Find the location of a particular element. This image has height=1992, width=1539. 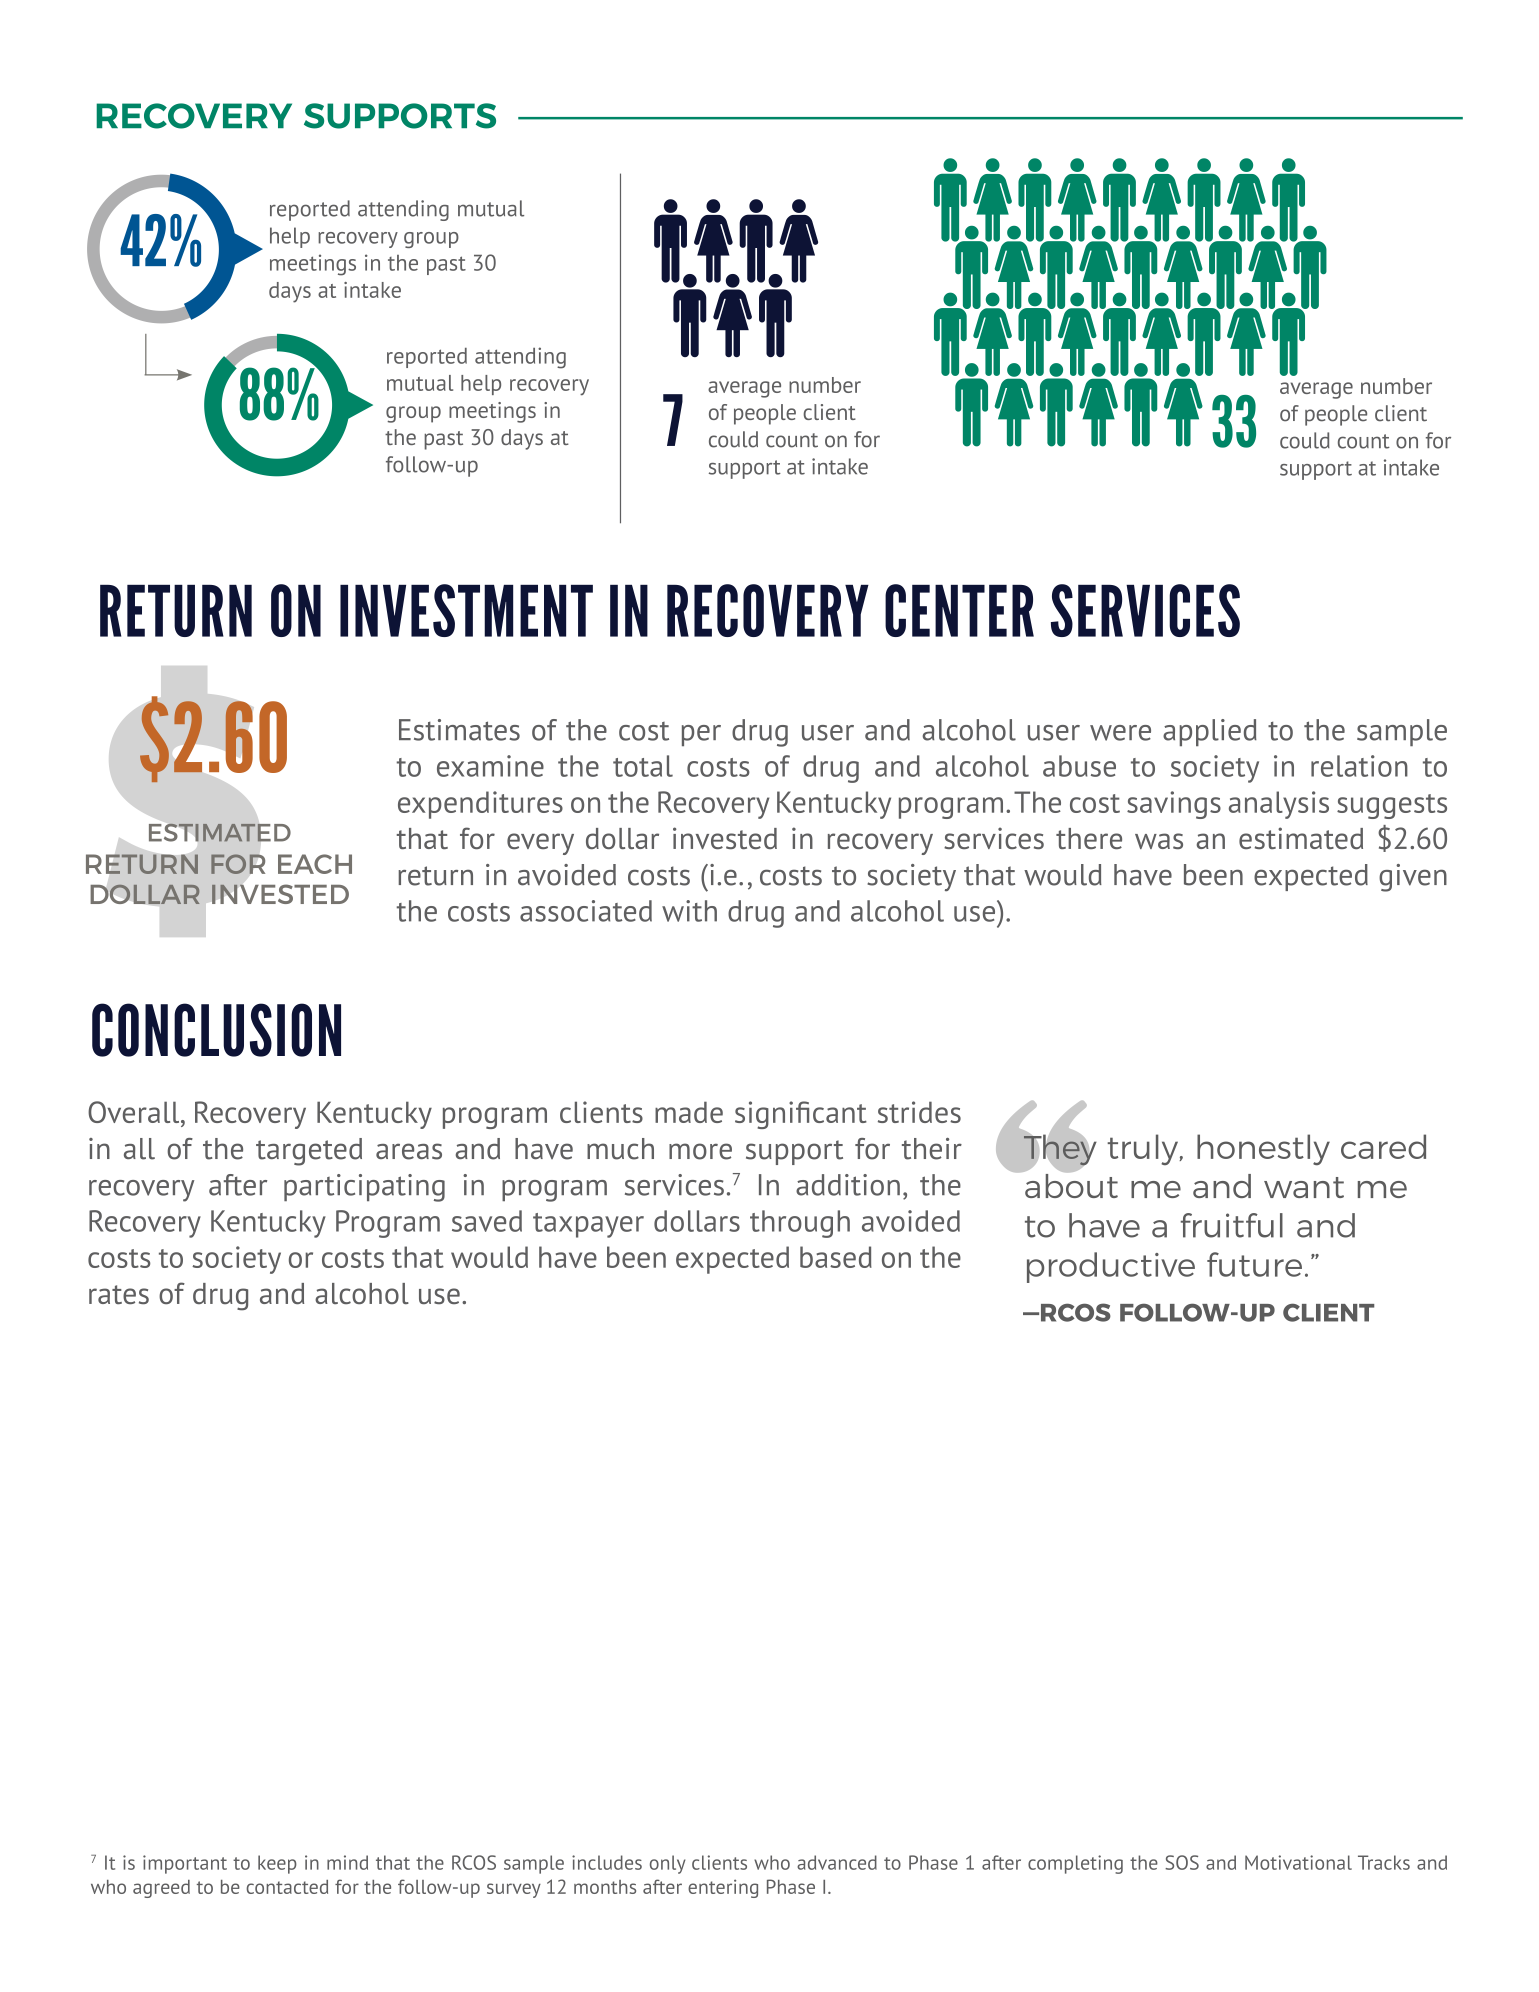

keep is located at coordinates (277, 1864).
